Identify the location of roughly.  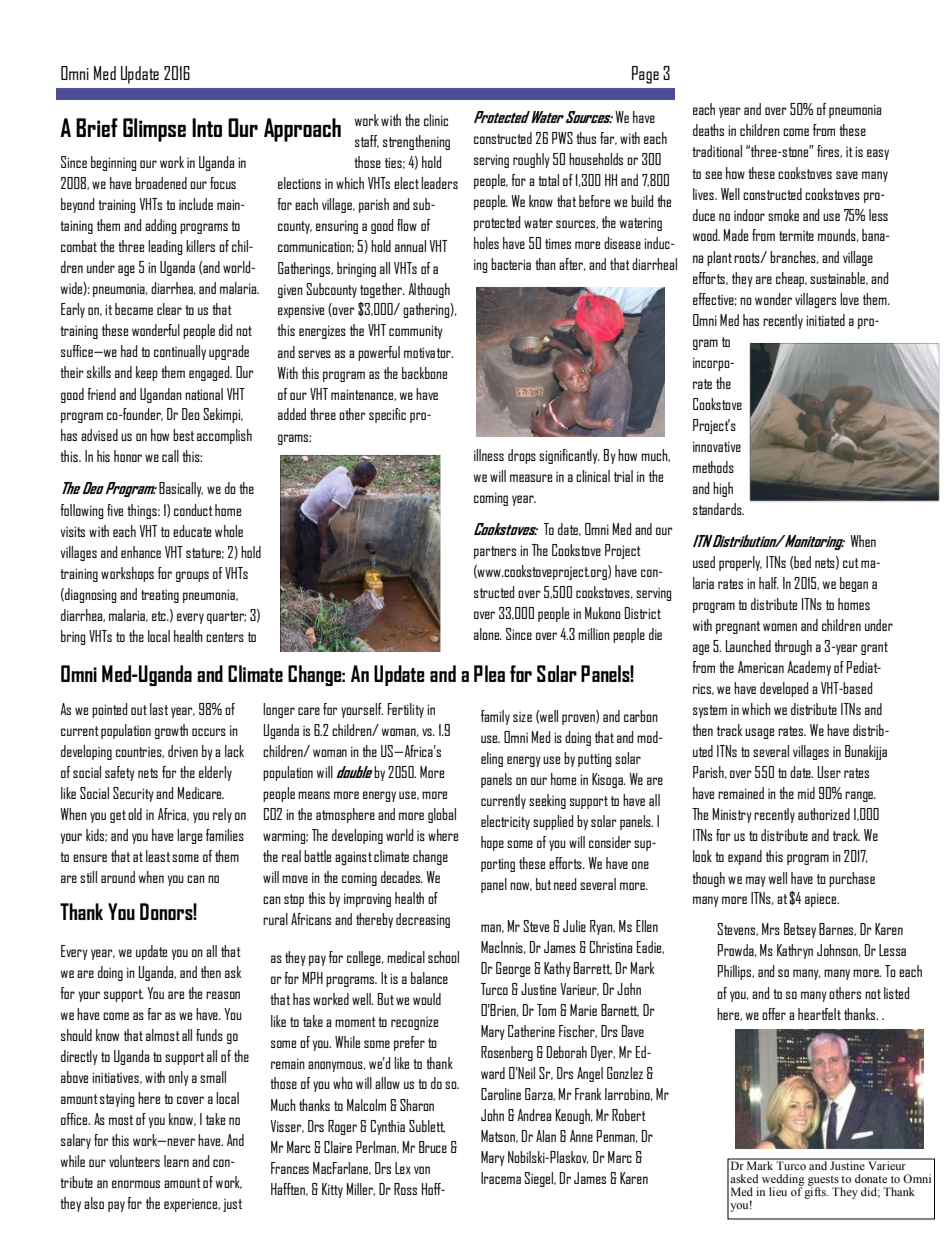
(531, 160).
